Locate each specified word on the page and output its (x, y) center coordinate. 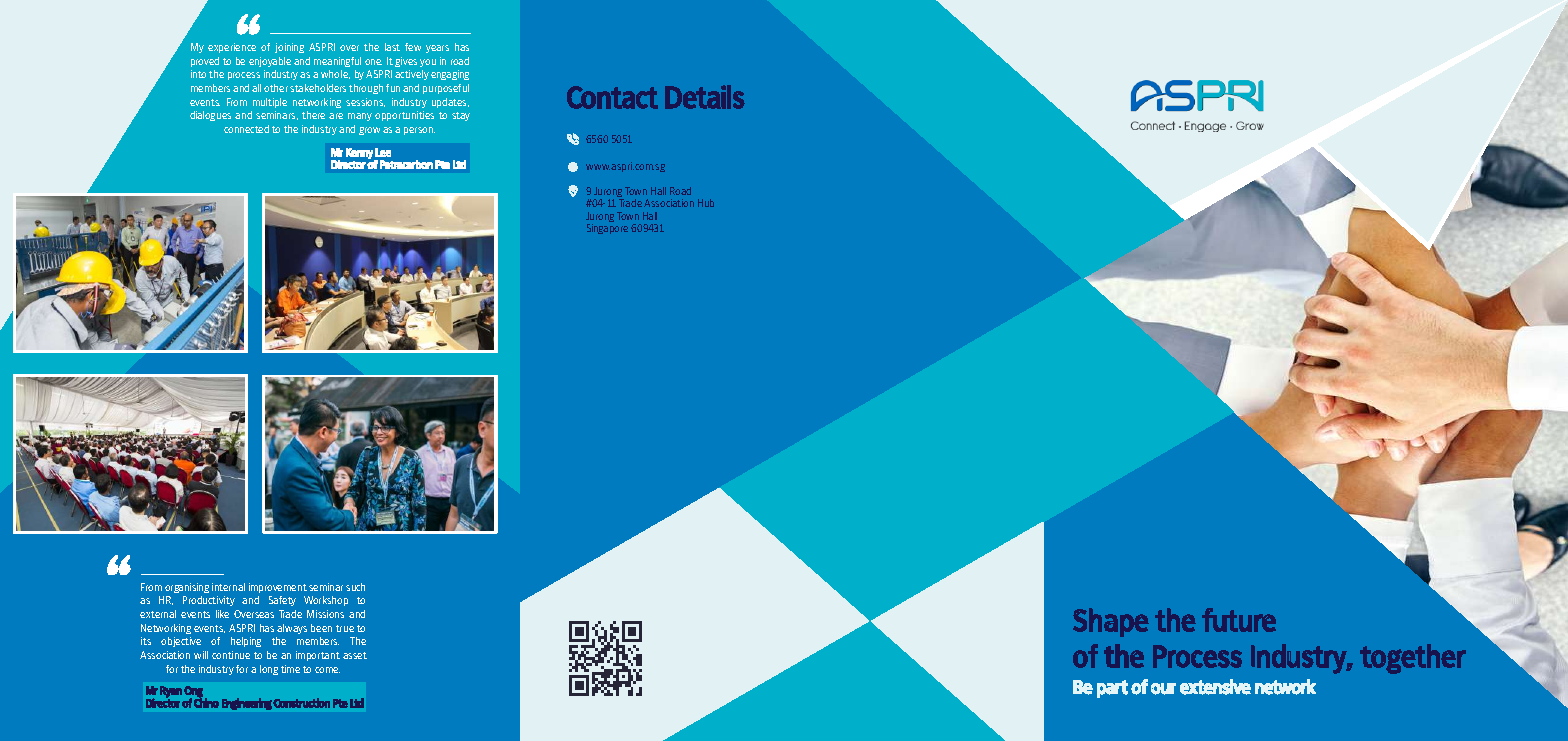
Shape (1111, 622)
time (290, 669)
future (1239, 620)
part (1112, 689)
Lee (383, 152)
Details (705, 97)
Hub (706, 203)
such (355, 587)
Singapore (607, 229)
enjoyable (270, 62)
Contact (612, 97)
